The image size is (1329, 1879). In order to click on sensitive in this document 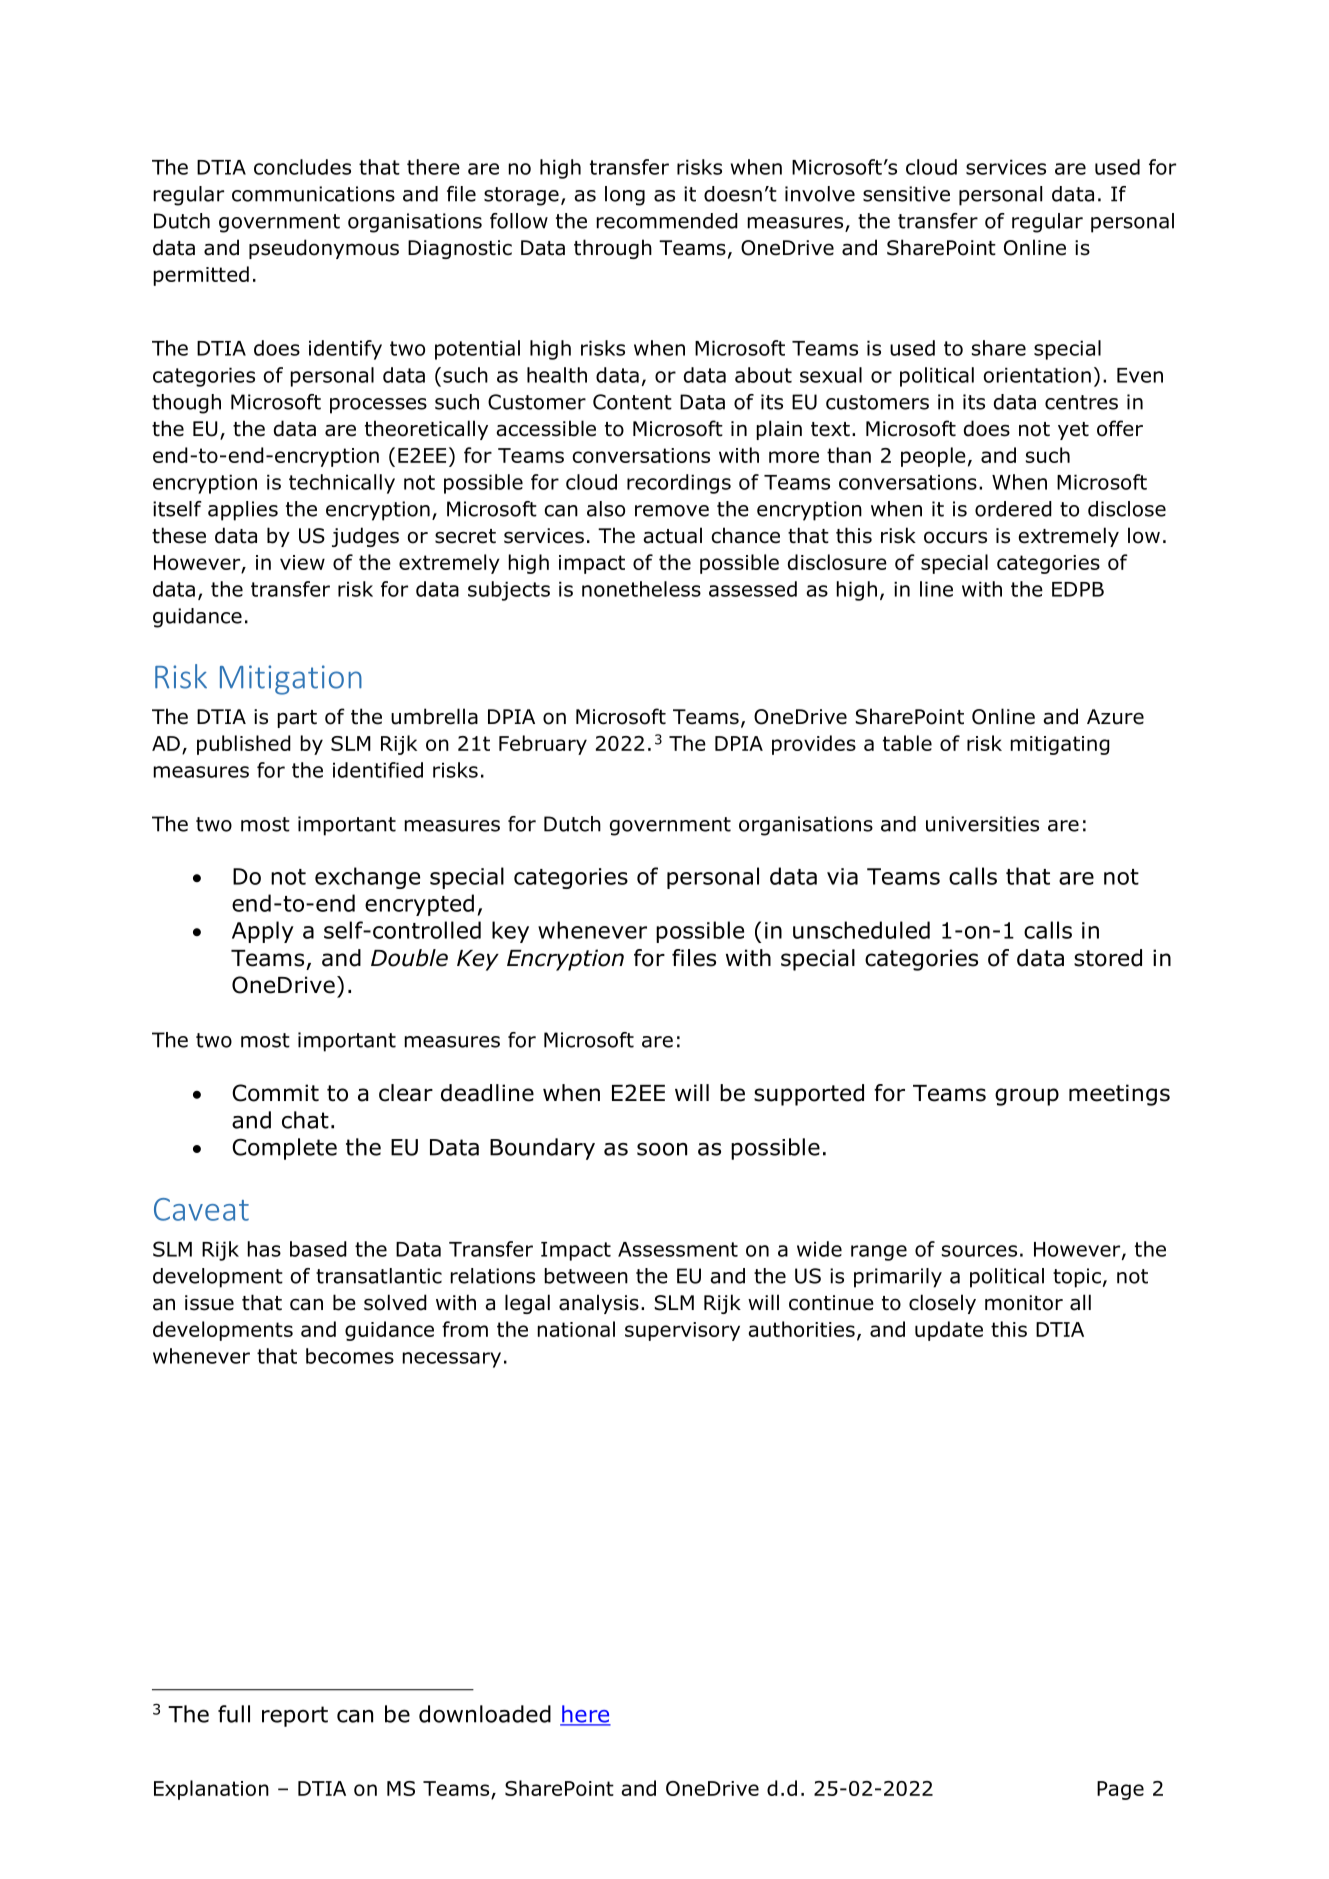, I will do `click(906, 194)`.
